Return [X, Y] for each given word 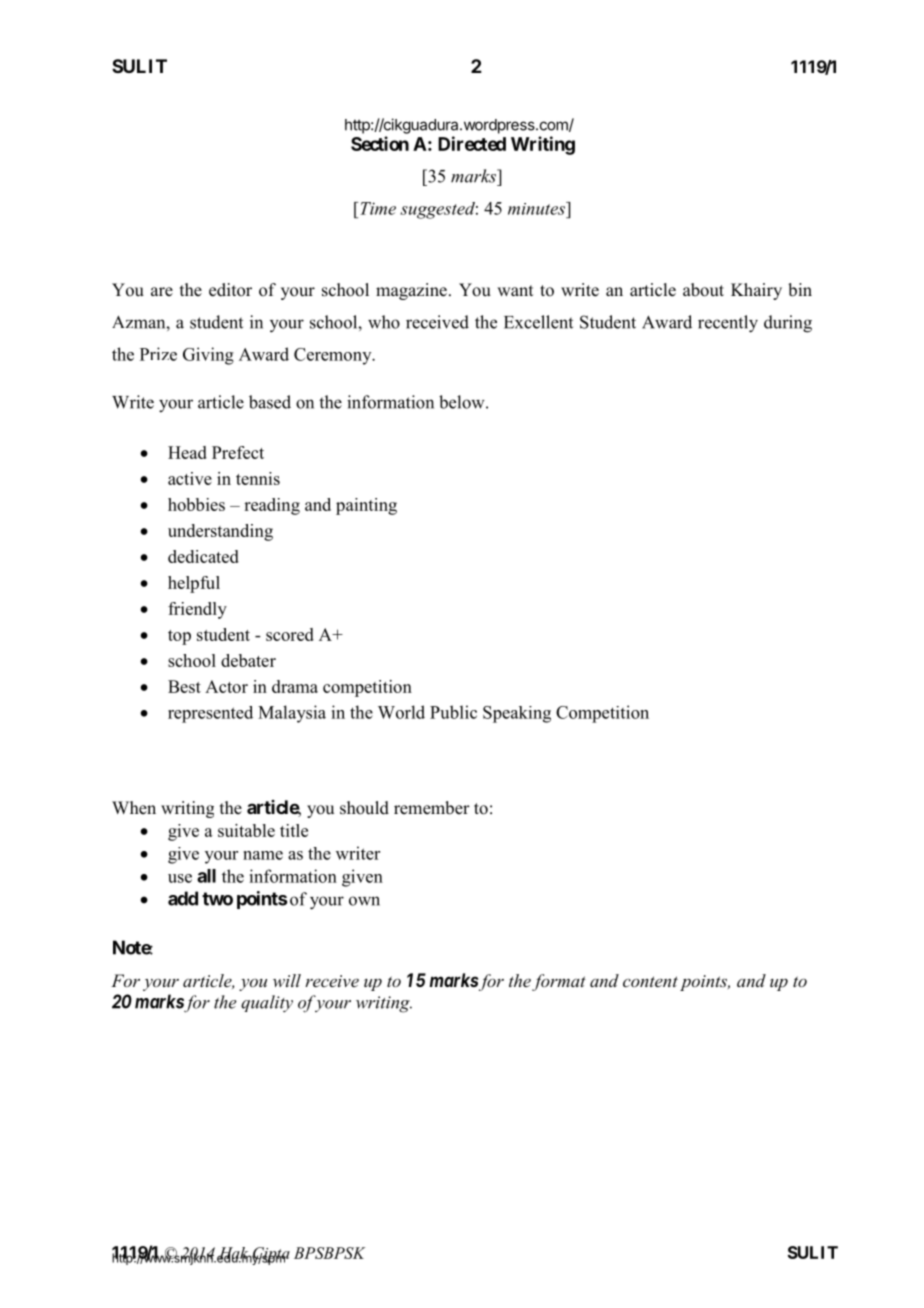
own [364, 901]
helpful [194, 584]
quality [267, 1003]
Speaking [517, 714]
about [703, 290]
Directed [472, 143]
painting [366, 506]
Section [380, 143]
